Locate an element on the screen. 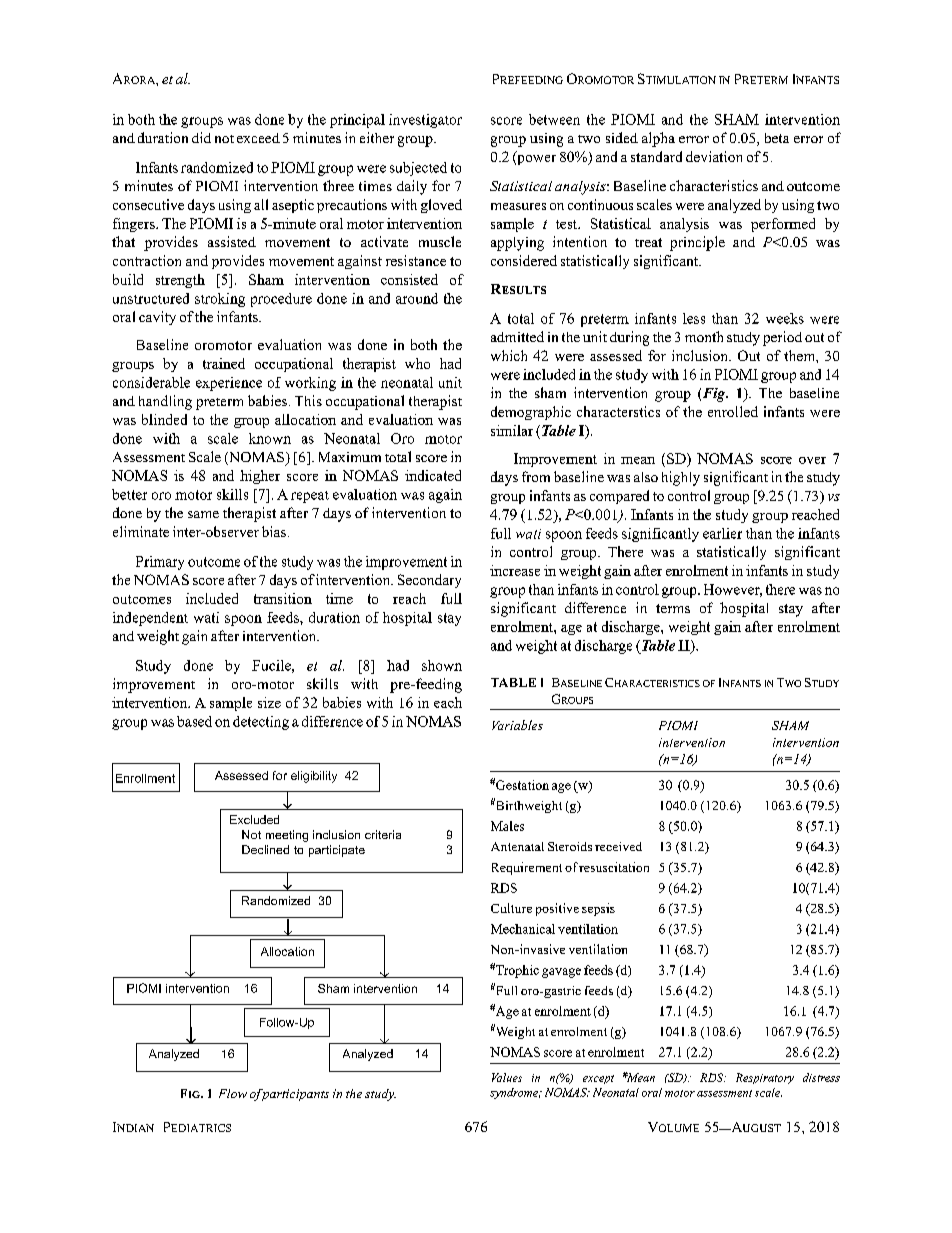  subjected is located at coordinates (418, 169).
